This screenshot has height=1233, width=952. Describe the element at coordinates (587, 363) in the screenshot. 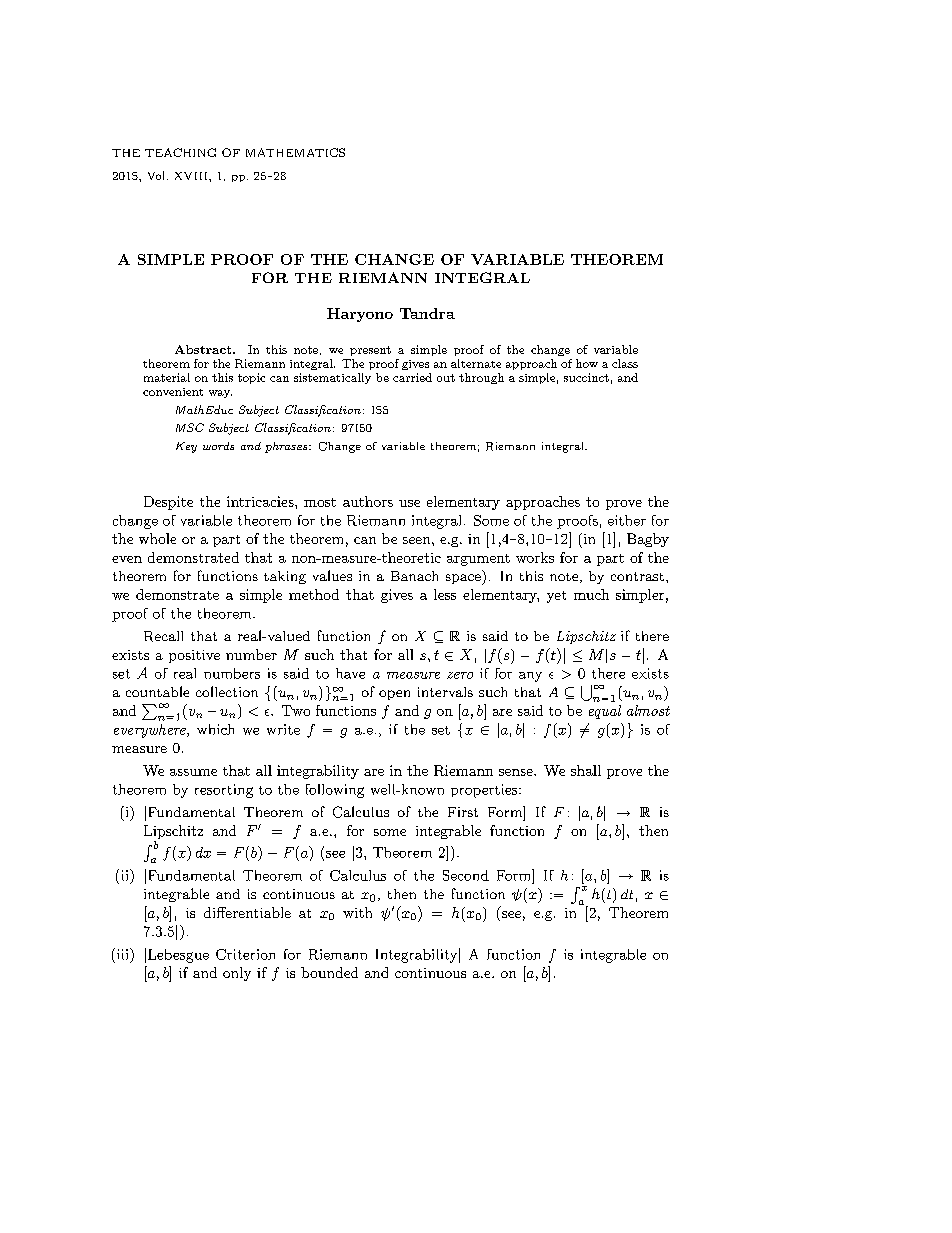

I see `how` at that location.
